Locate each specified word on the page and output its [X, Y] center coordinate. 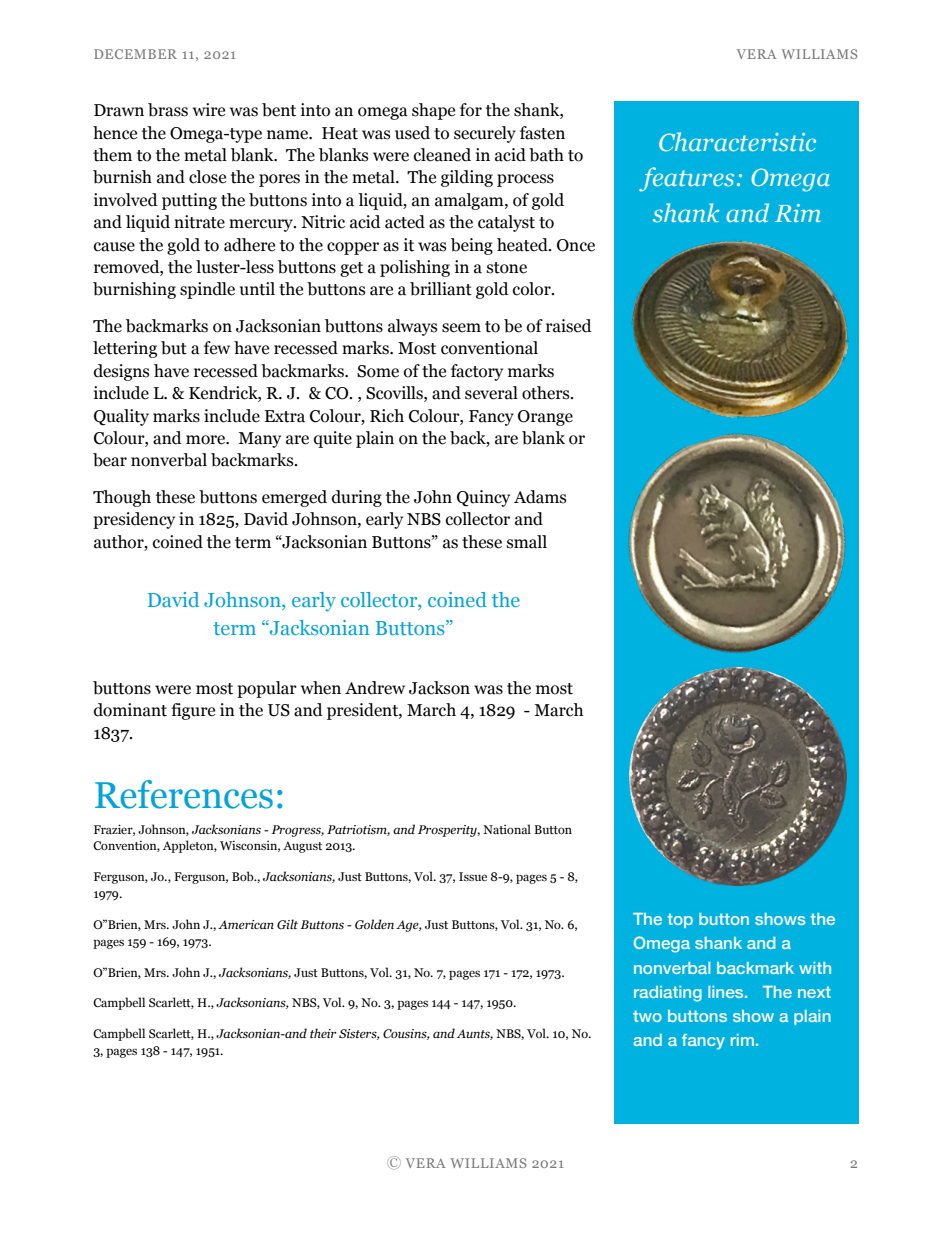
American [246, 924]
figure [193, 711]
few [217, 348]
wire [209, 110]
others [547, 393]
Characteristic [737, 142]
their [323, 1033]
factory [477, 372]
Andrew [375, 688]
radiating [668, 994]
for [471, 110]
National [507, 829]
